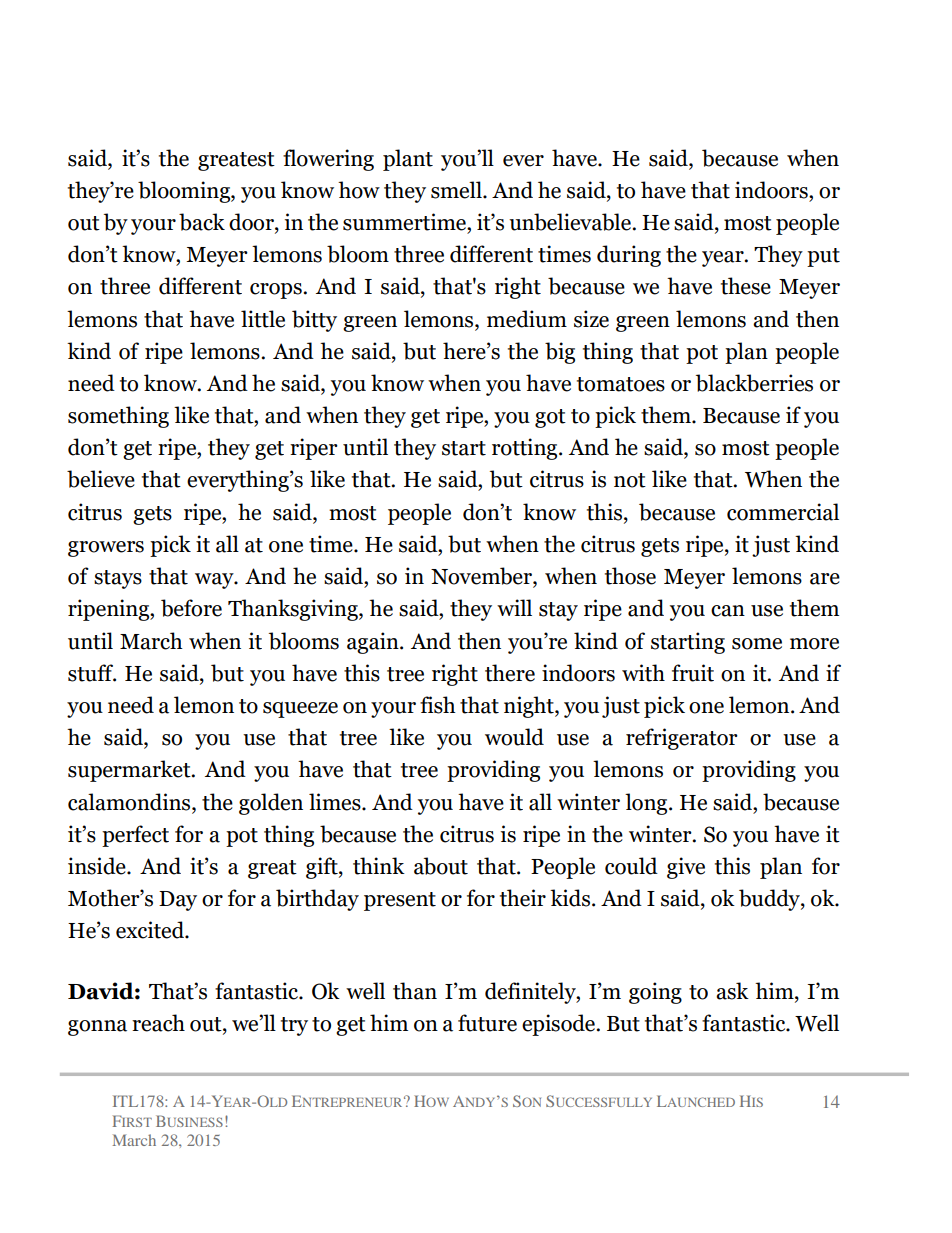 The width and height of the screenshot is (952, 1233). What do you see at coordinates (457, 190) in the screenshot?
I see `smell` at bounding box center [457, 190].
